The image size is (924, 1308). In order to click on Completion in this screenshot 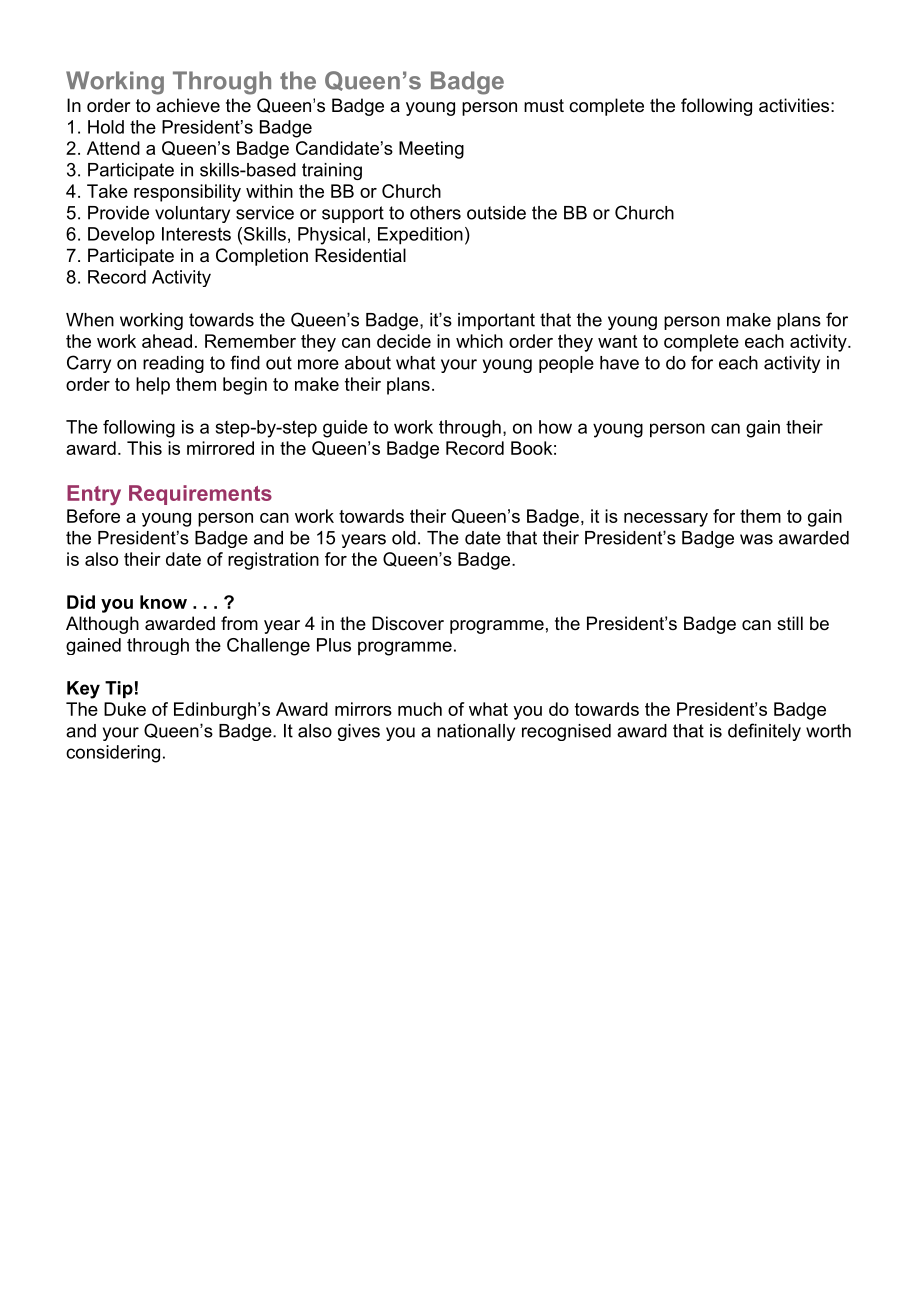, I will do `click(262, 257)`.
